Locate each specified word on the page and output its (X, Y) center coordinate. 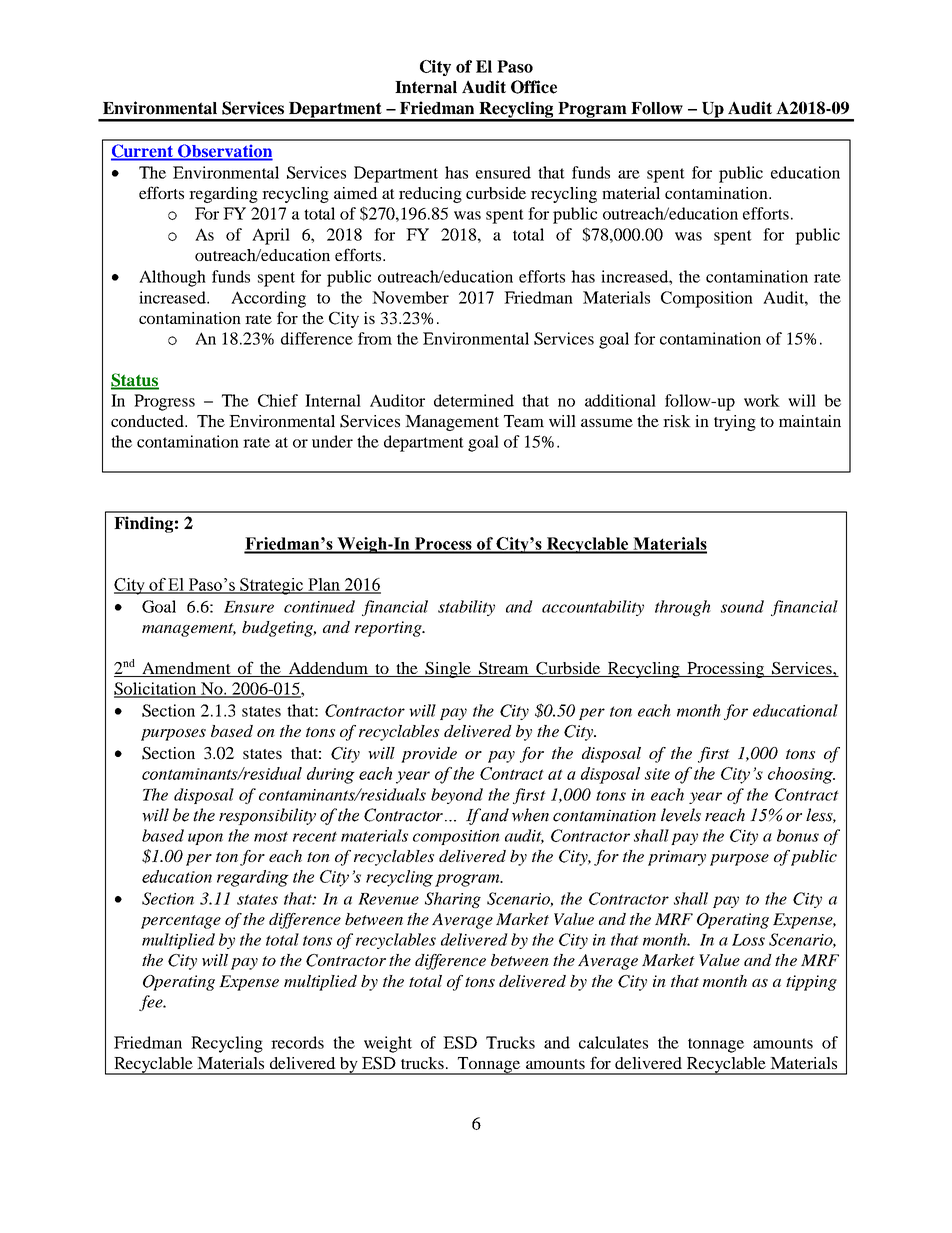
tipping (811, 983)
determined (474, 400)
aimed (356, 193)
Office (534, 87)
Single (448, 670)
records (297, 1042)
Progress (164, 402)
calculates (613, 1042)
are (629, 174)
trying (735, 423)
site (657, 774)
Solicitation (156, 689)
